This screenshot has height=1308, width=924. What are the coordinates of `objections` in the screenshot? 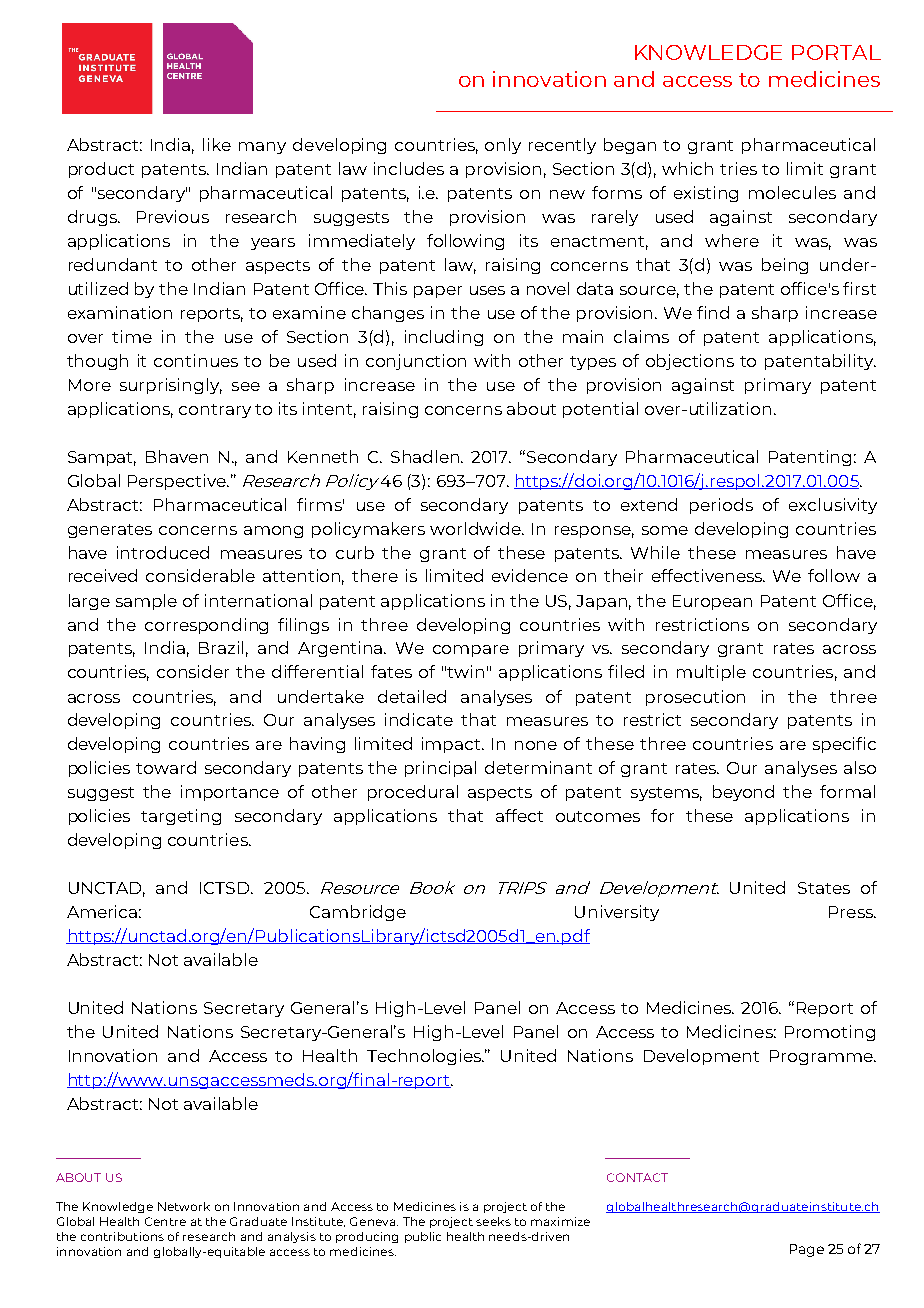 It's located at (690, 362).
